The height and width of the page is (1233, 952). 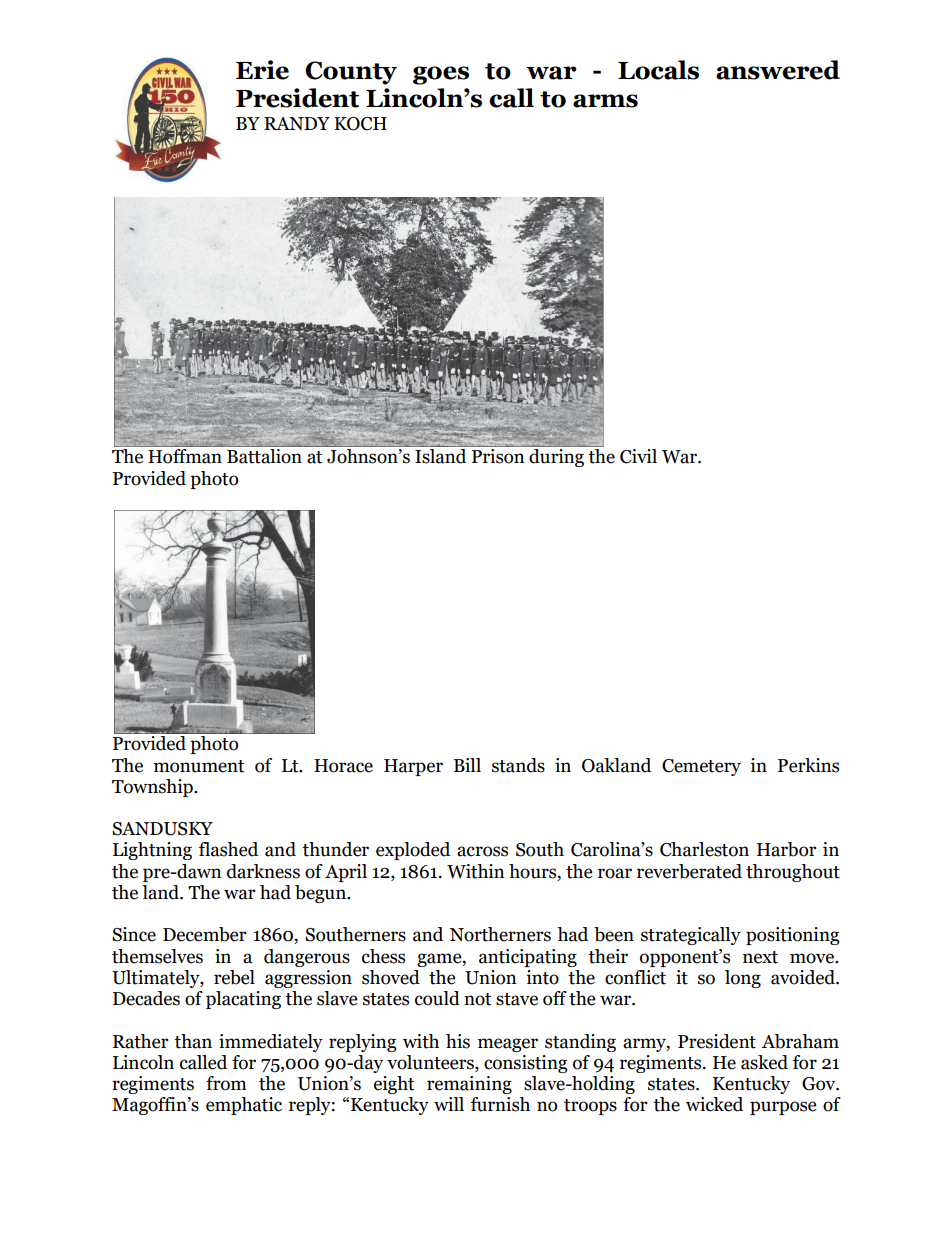 I want to click on answered, so click(x=778, y=70).
